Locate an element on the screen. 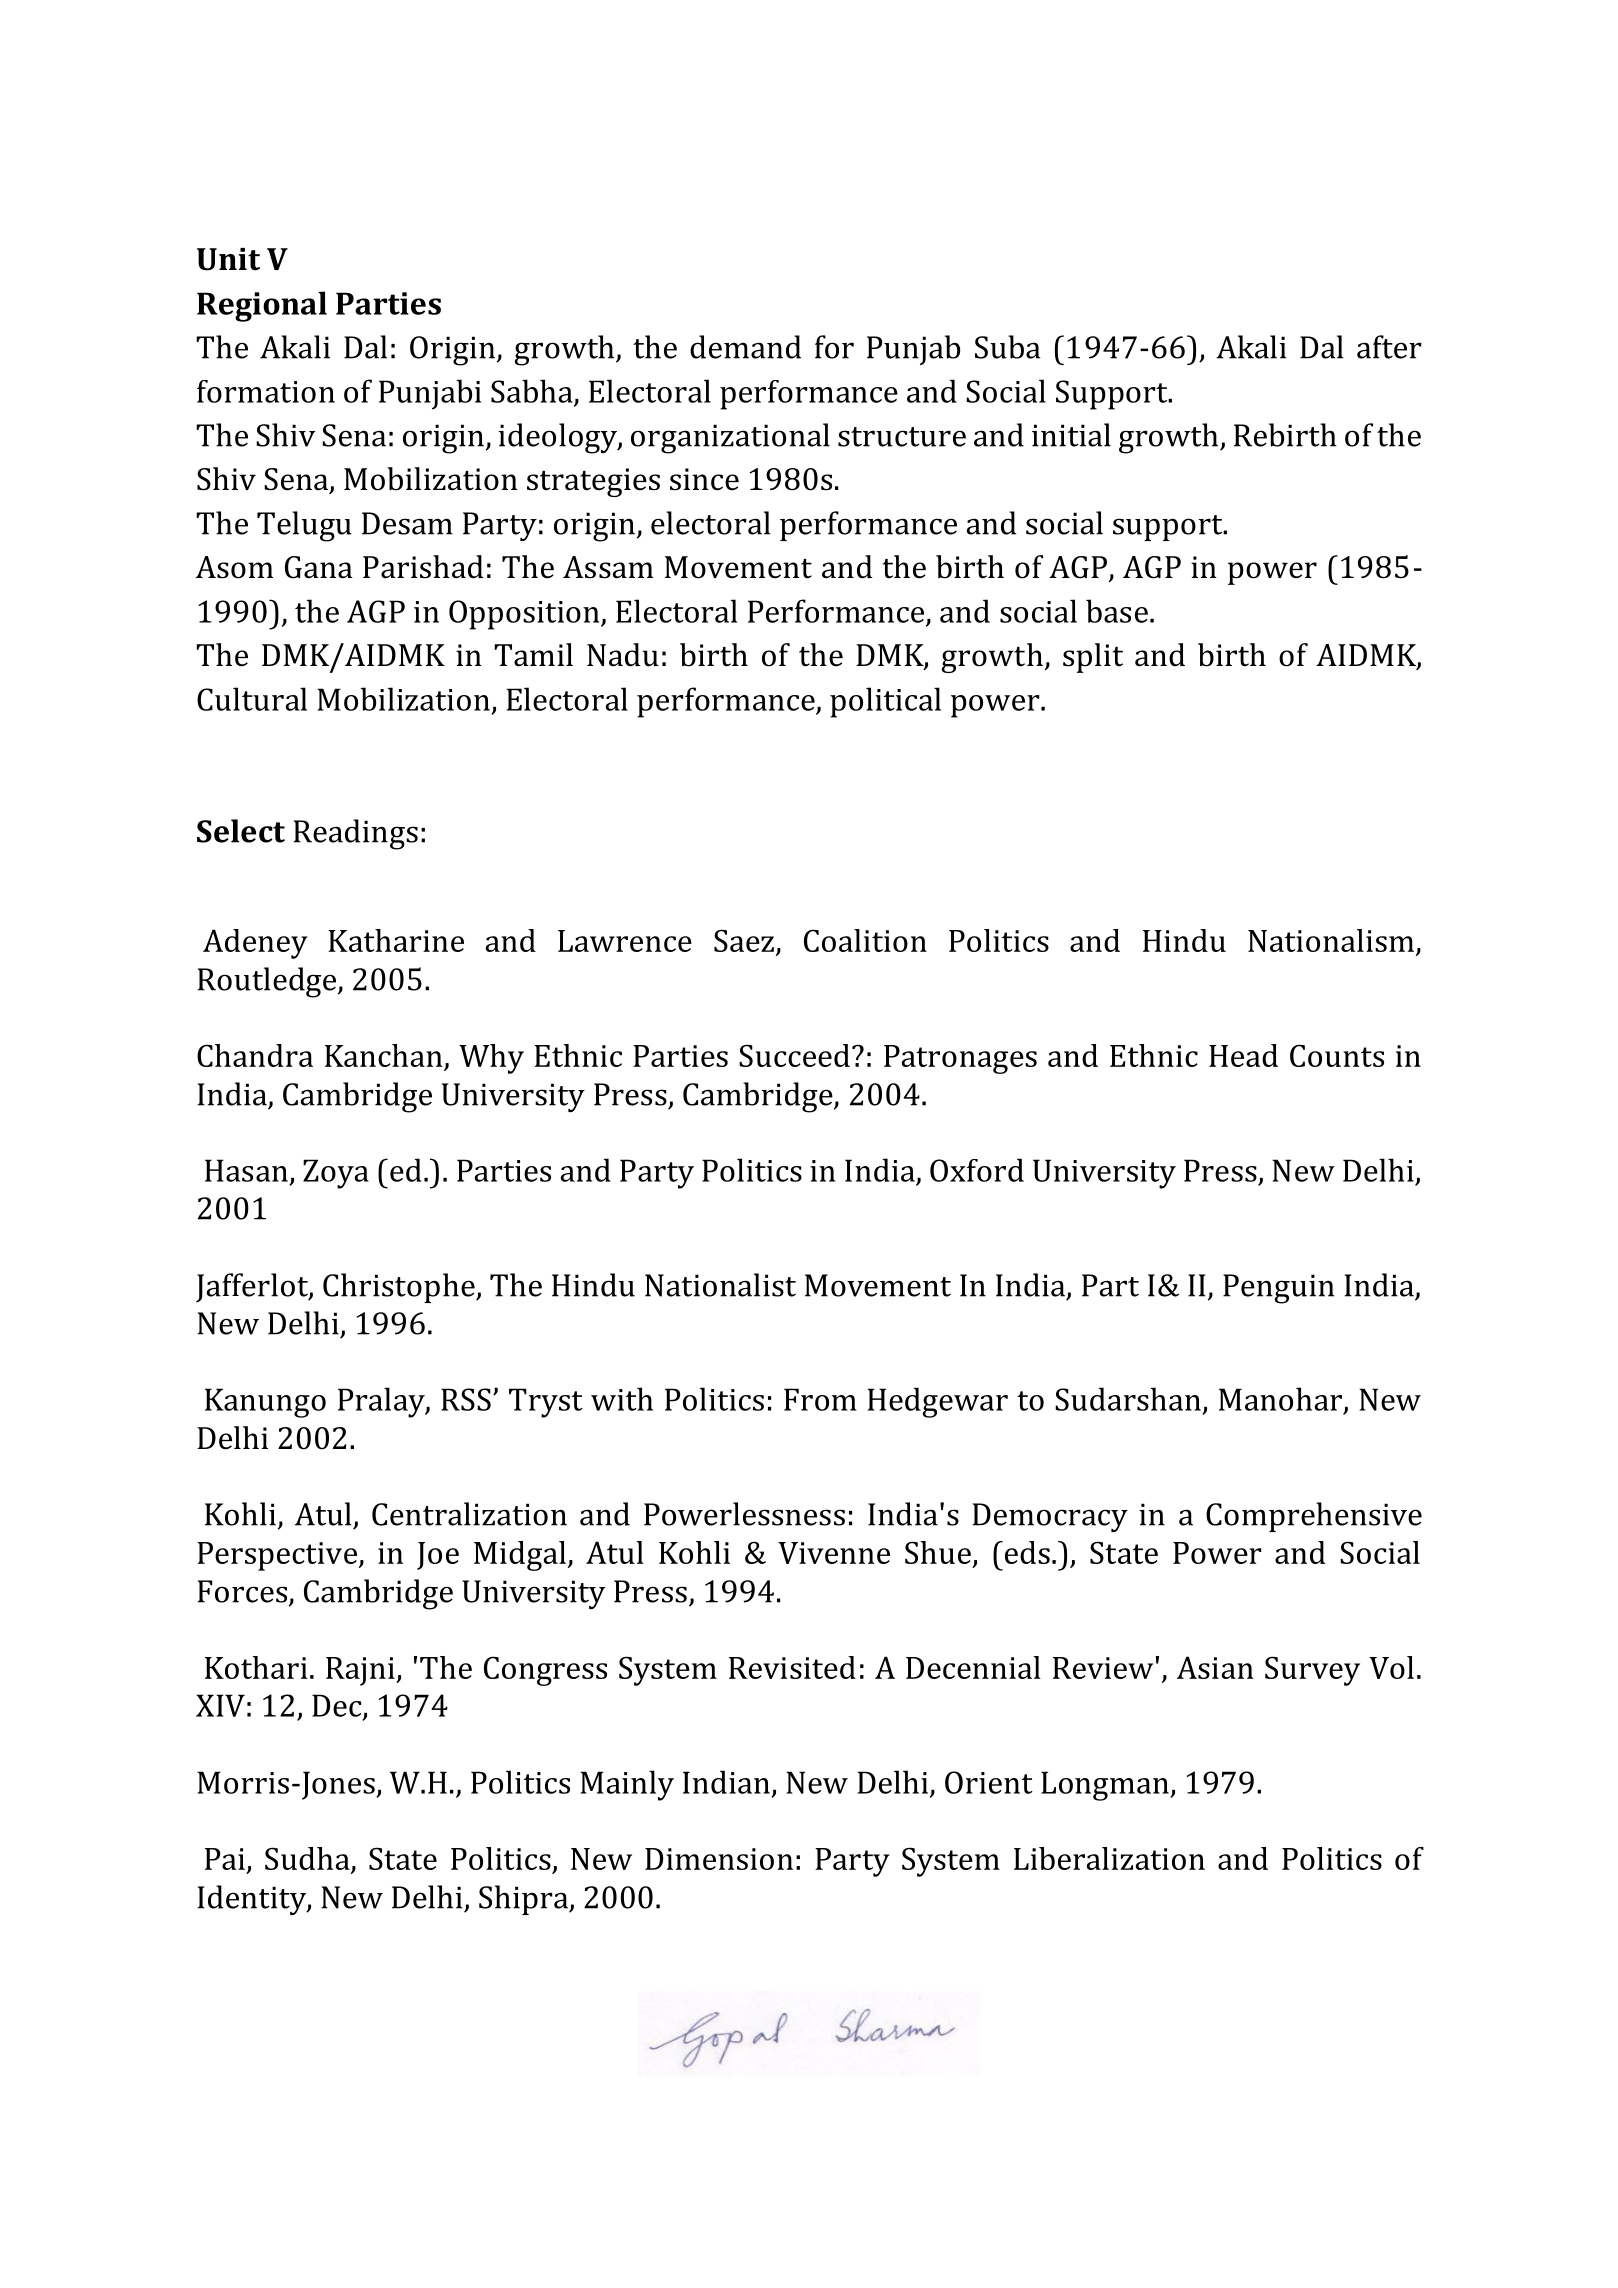 Image resolution: width=1618 pixels, height=2288 pixels. Sudha is located at coordinates (307, 1858).
